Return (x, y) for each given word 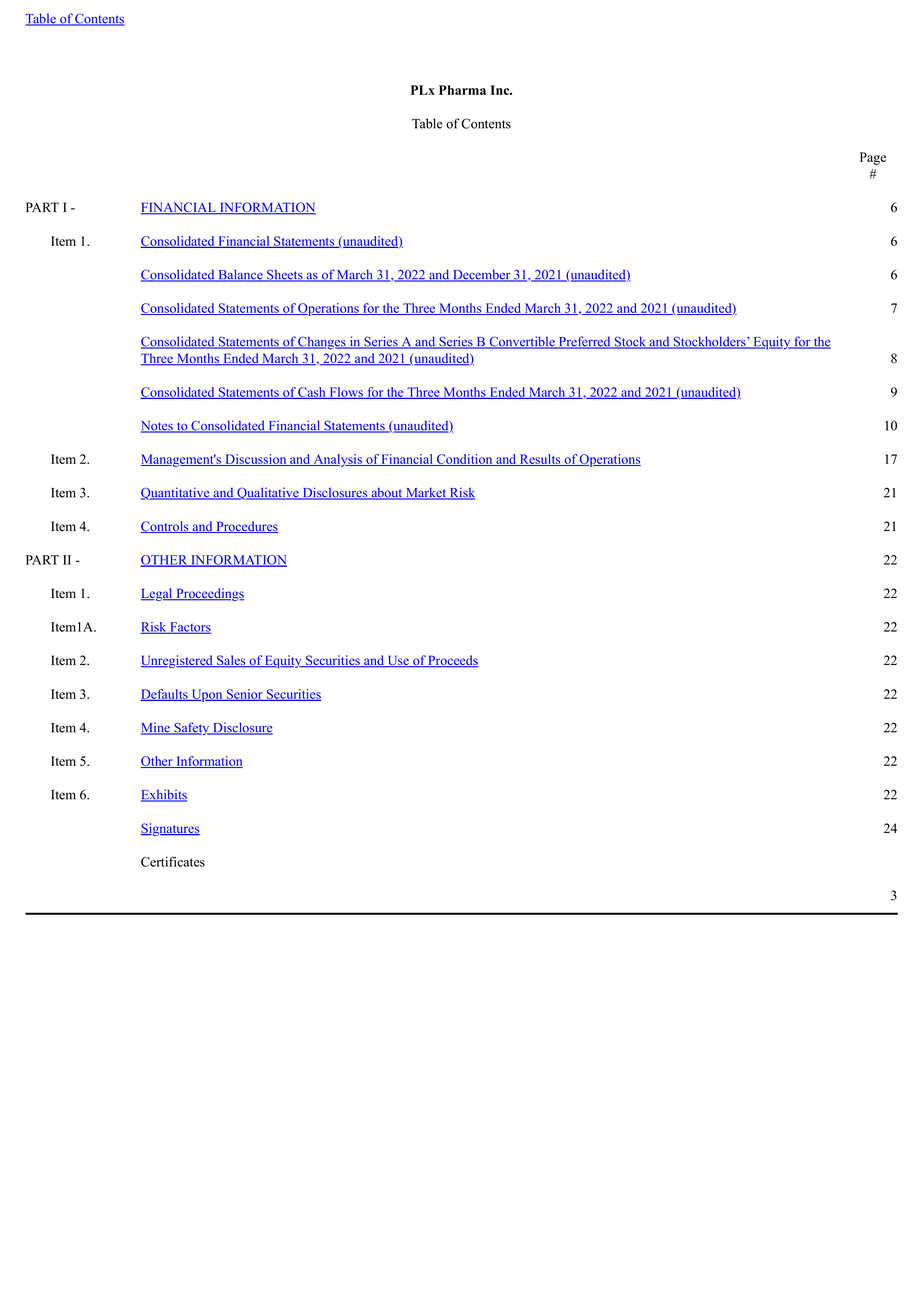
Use (398, 661)
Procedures (246, 527)
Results (540, 460)
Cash (312, 393)
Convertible (522, 342)
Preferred (584, 342)
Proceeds (452, 661)
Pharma (462, 90)
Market (426, 493)
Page (873, 158)
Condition (465, 460)
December (482, 275)
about (387, 493)
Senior (245, 695)
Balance (240, 275)
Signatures (170, 829)
